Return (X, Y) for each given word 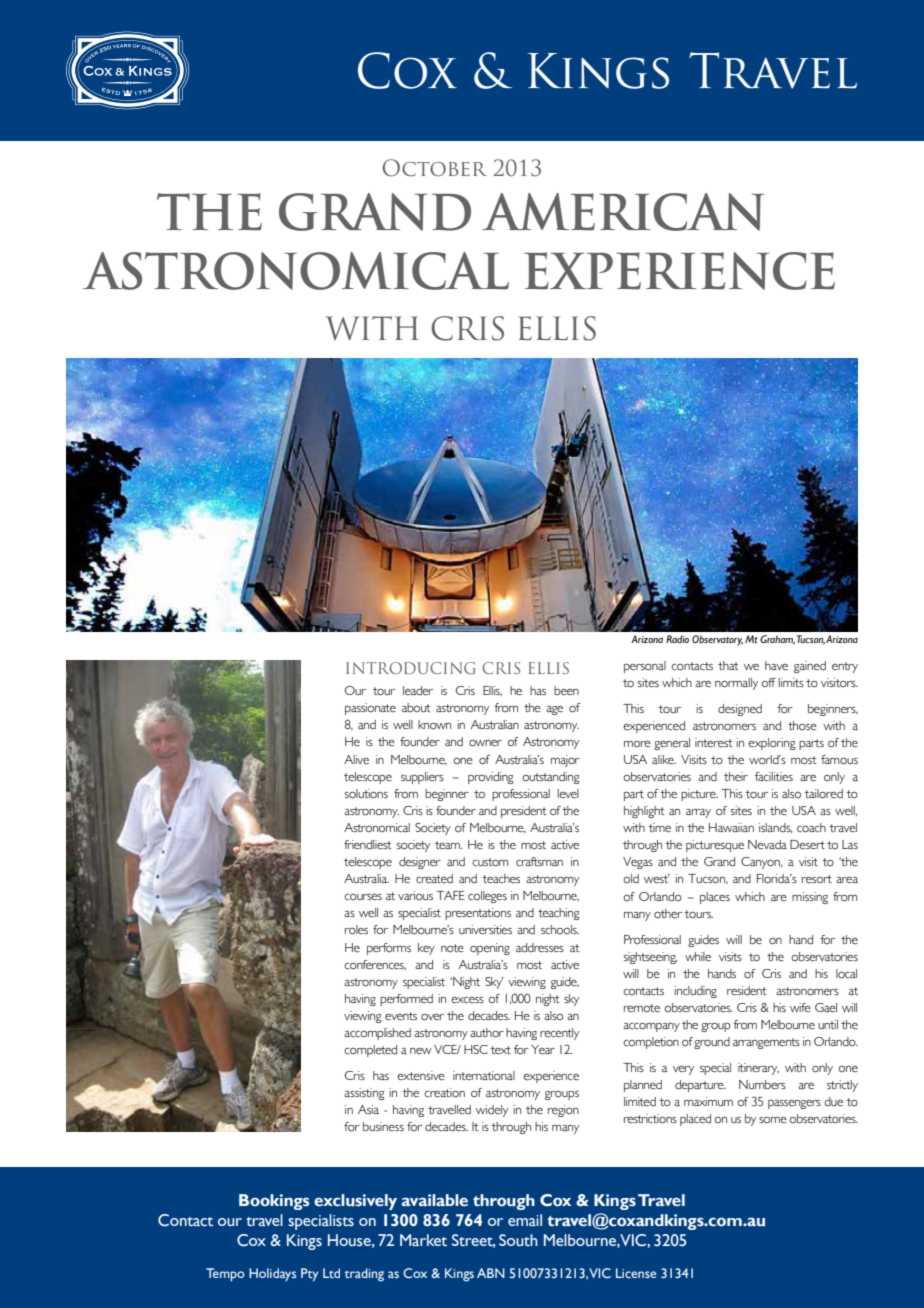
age (554, 710)
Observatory (717, 640)
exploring (772, 744)
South (518, 1240)
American (623, 212)
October (434, 168)
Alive (356, 759)
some (773, 1120)
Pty (309, 1275)
